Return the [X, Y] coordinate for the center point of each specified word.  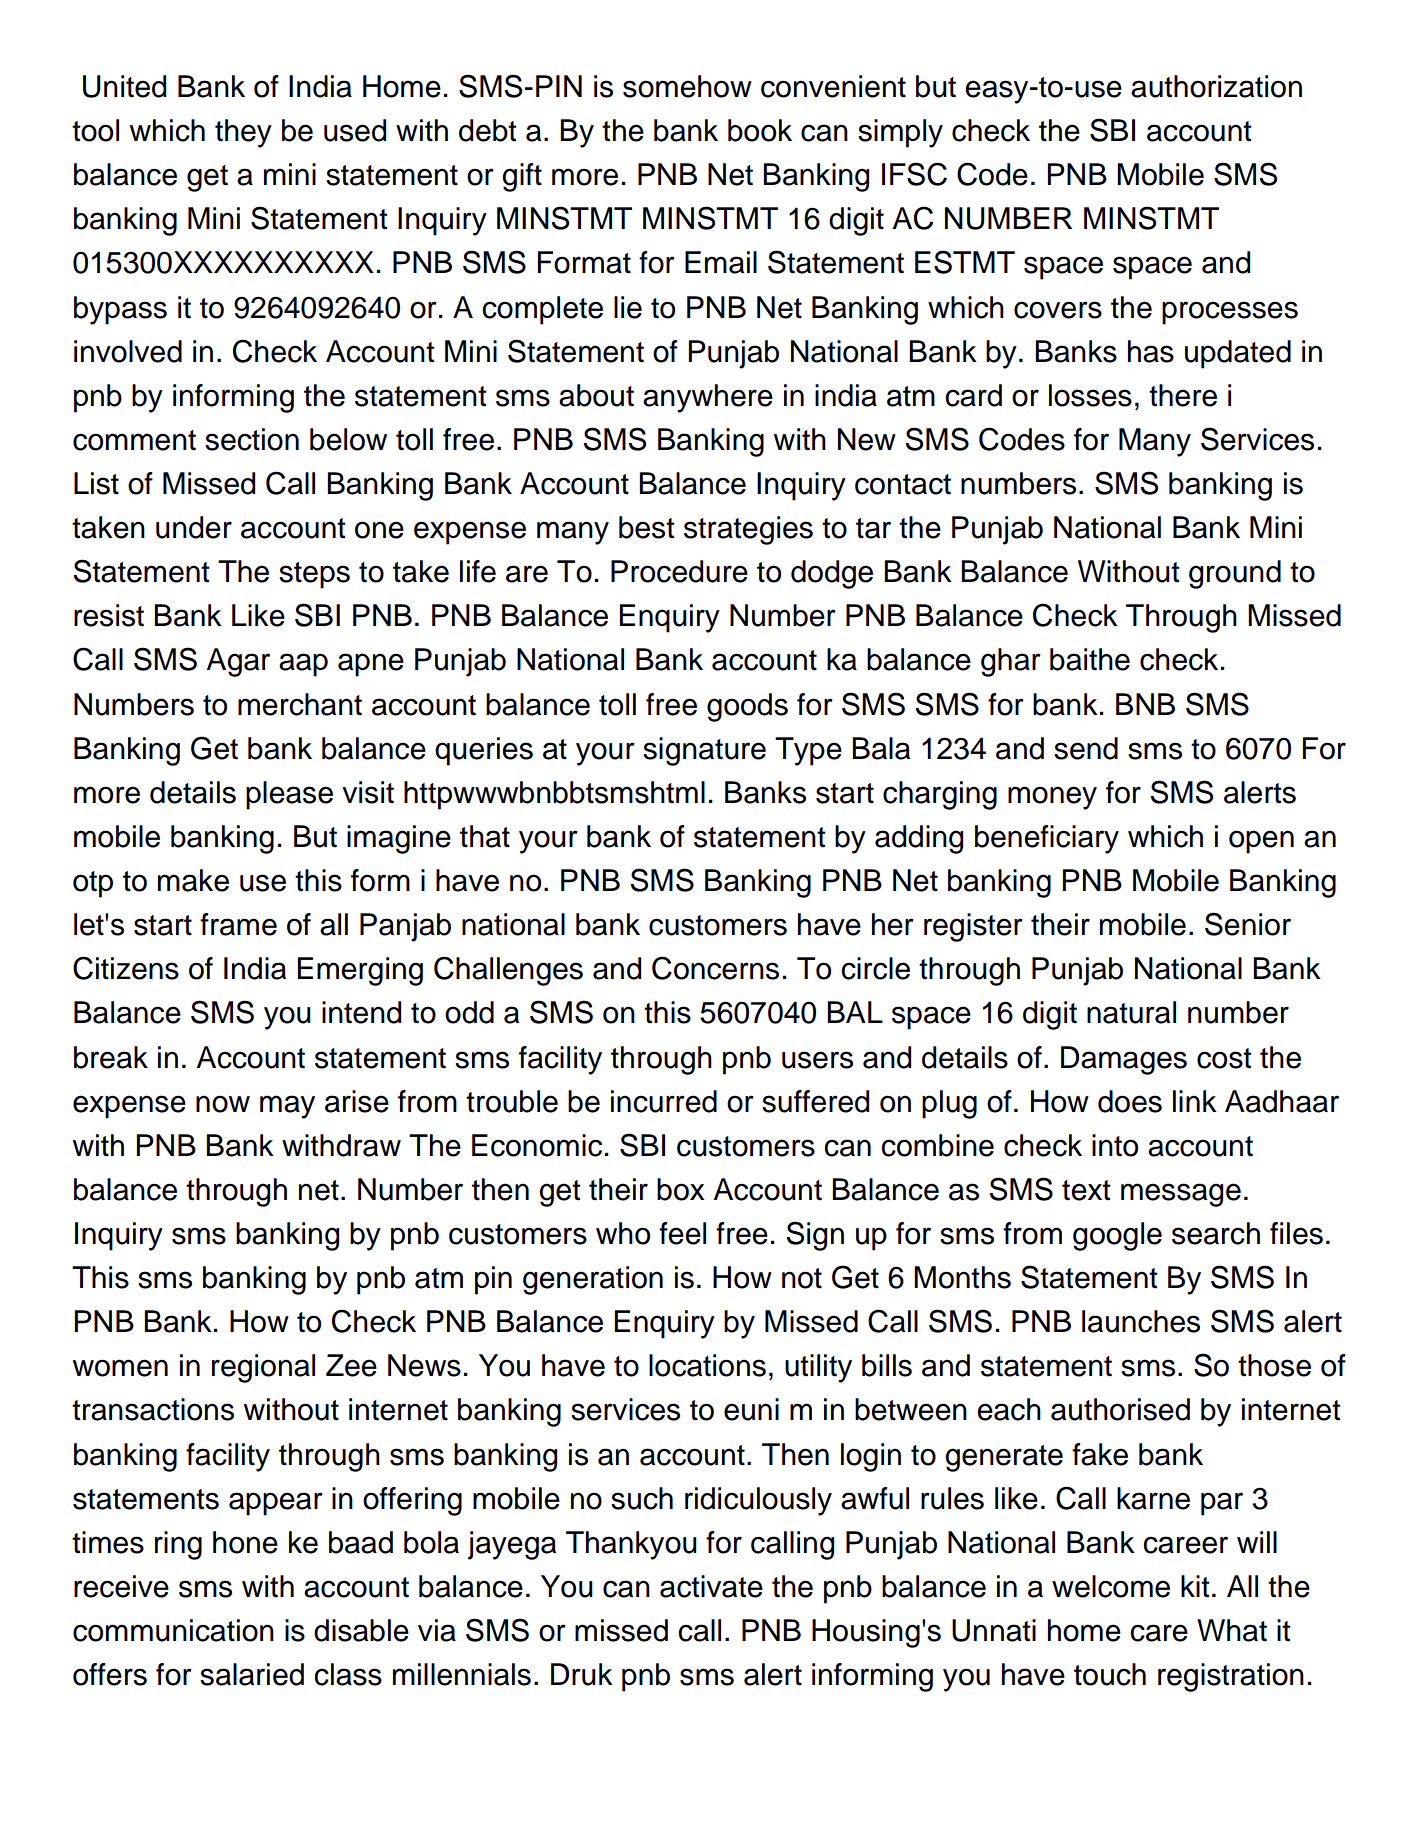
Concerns [715, 968]
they [243, 133]
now [223, 1104]
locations [707, 1365]
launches [1141, 1321]
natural [1131, 1012]
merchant [300, 704]
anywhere [708, 398]
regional [263, 1368]
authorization [1216, 86]
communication [173, 1630]
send [1086, 748]
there [1183, 395]
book [760, 130]
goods [747, 707]
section [252, 439]
